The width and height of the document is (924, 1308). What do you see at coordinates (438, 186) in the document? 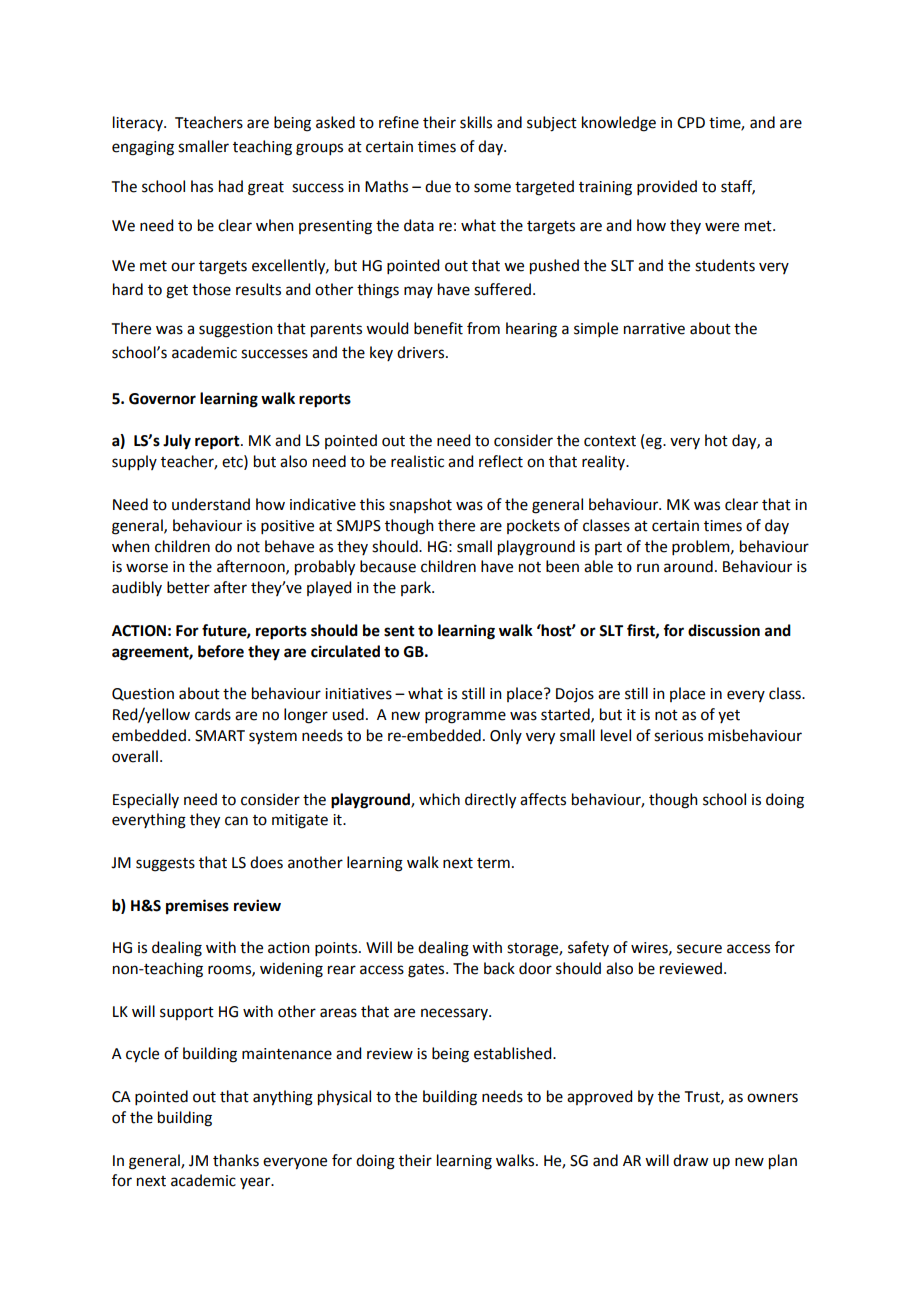
I see `due` at bounding box center [438, 186].
